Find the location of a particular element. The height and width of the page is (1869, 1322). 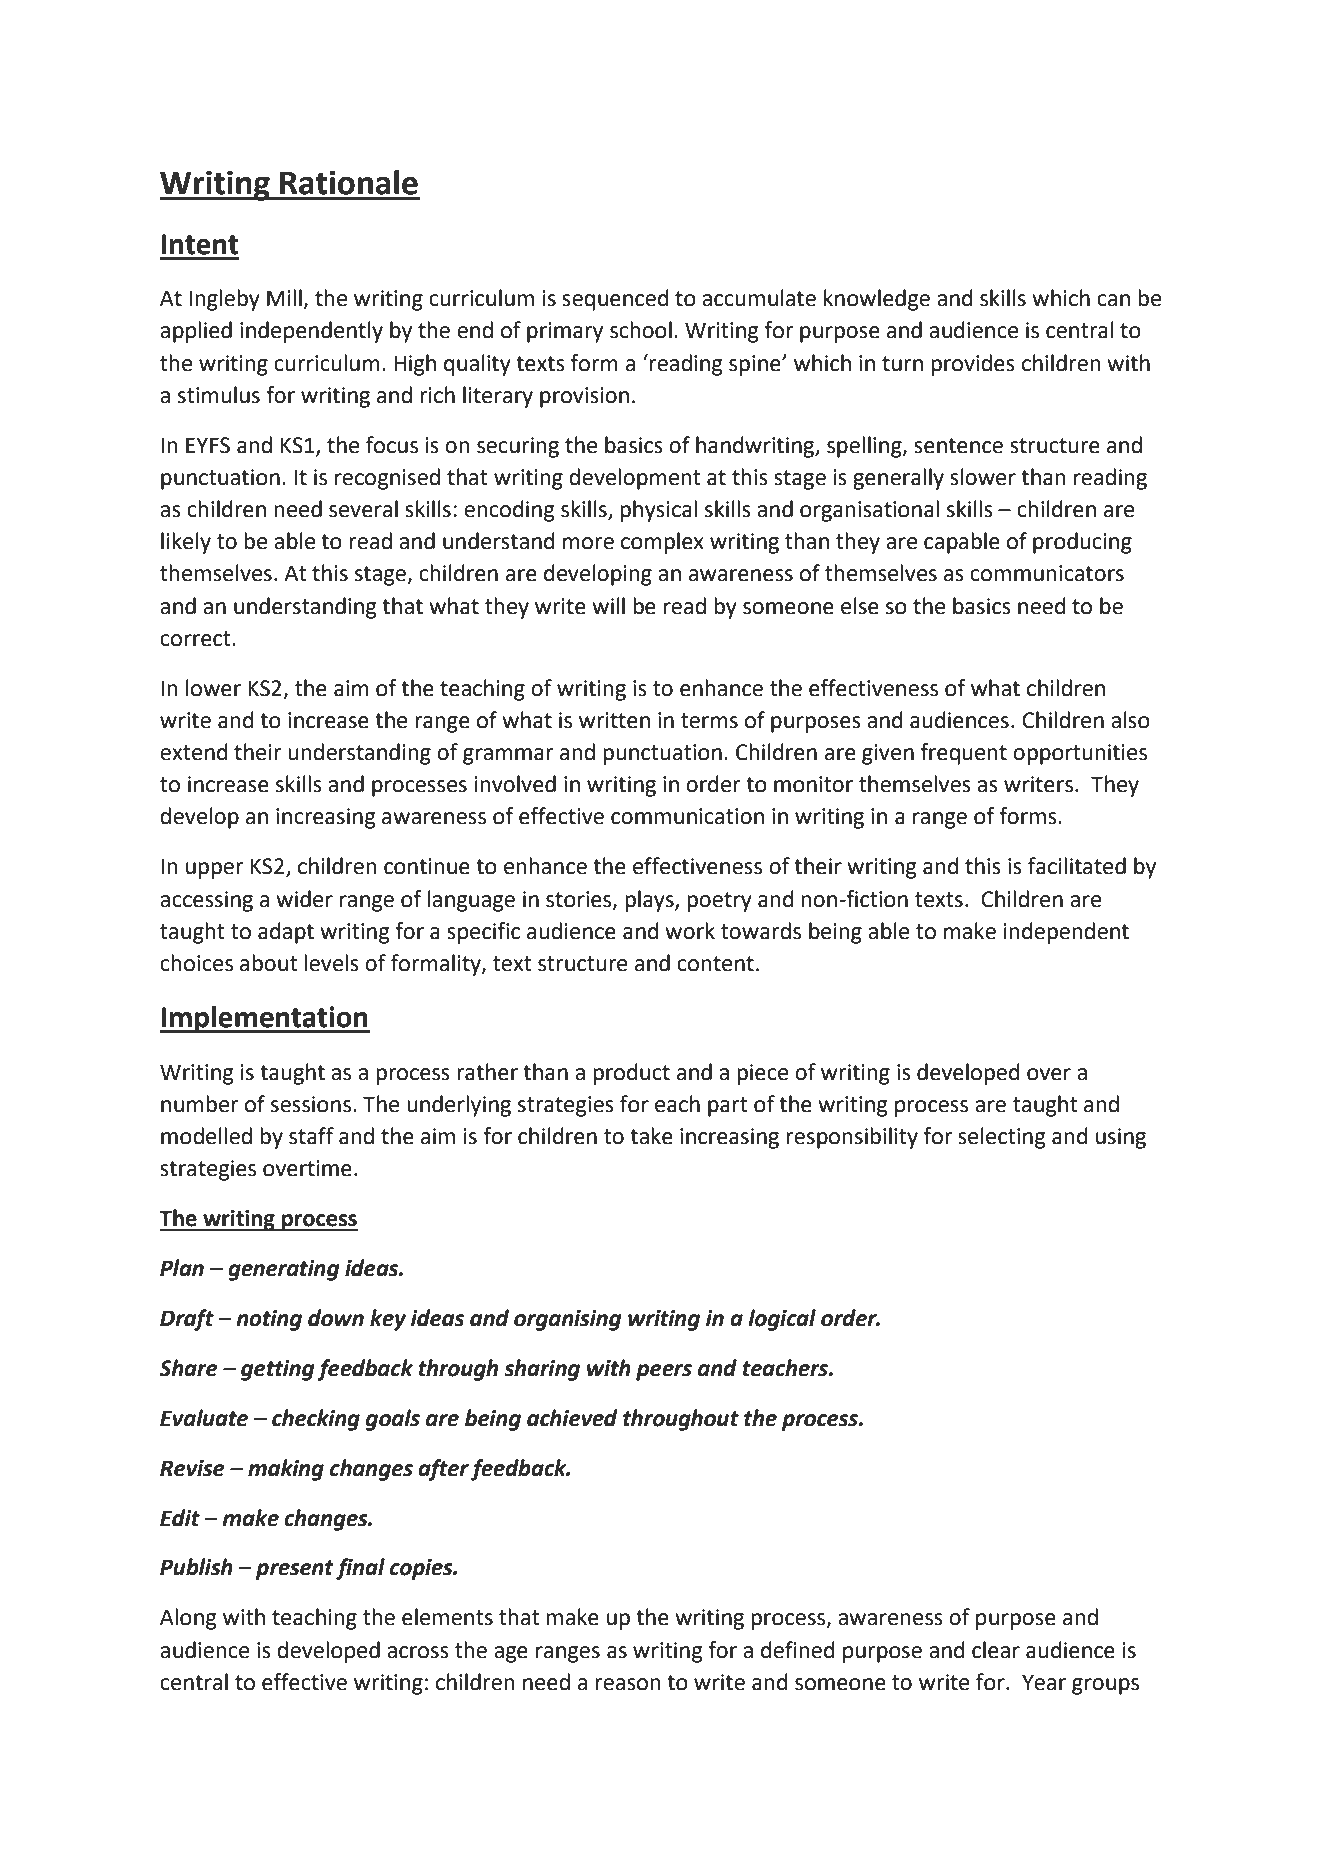

Rationale is located at coordinates (349, 182).
